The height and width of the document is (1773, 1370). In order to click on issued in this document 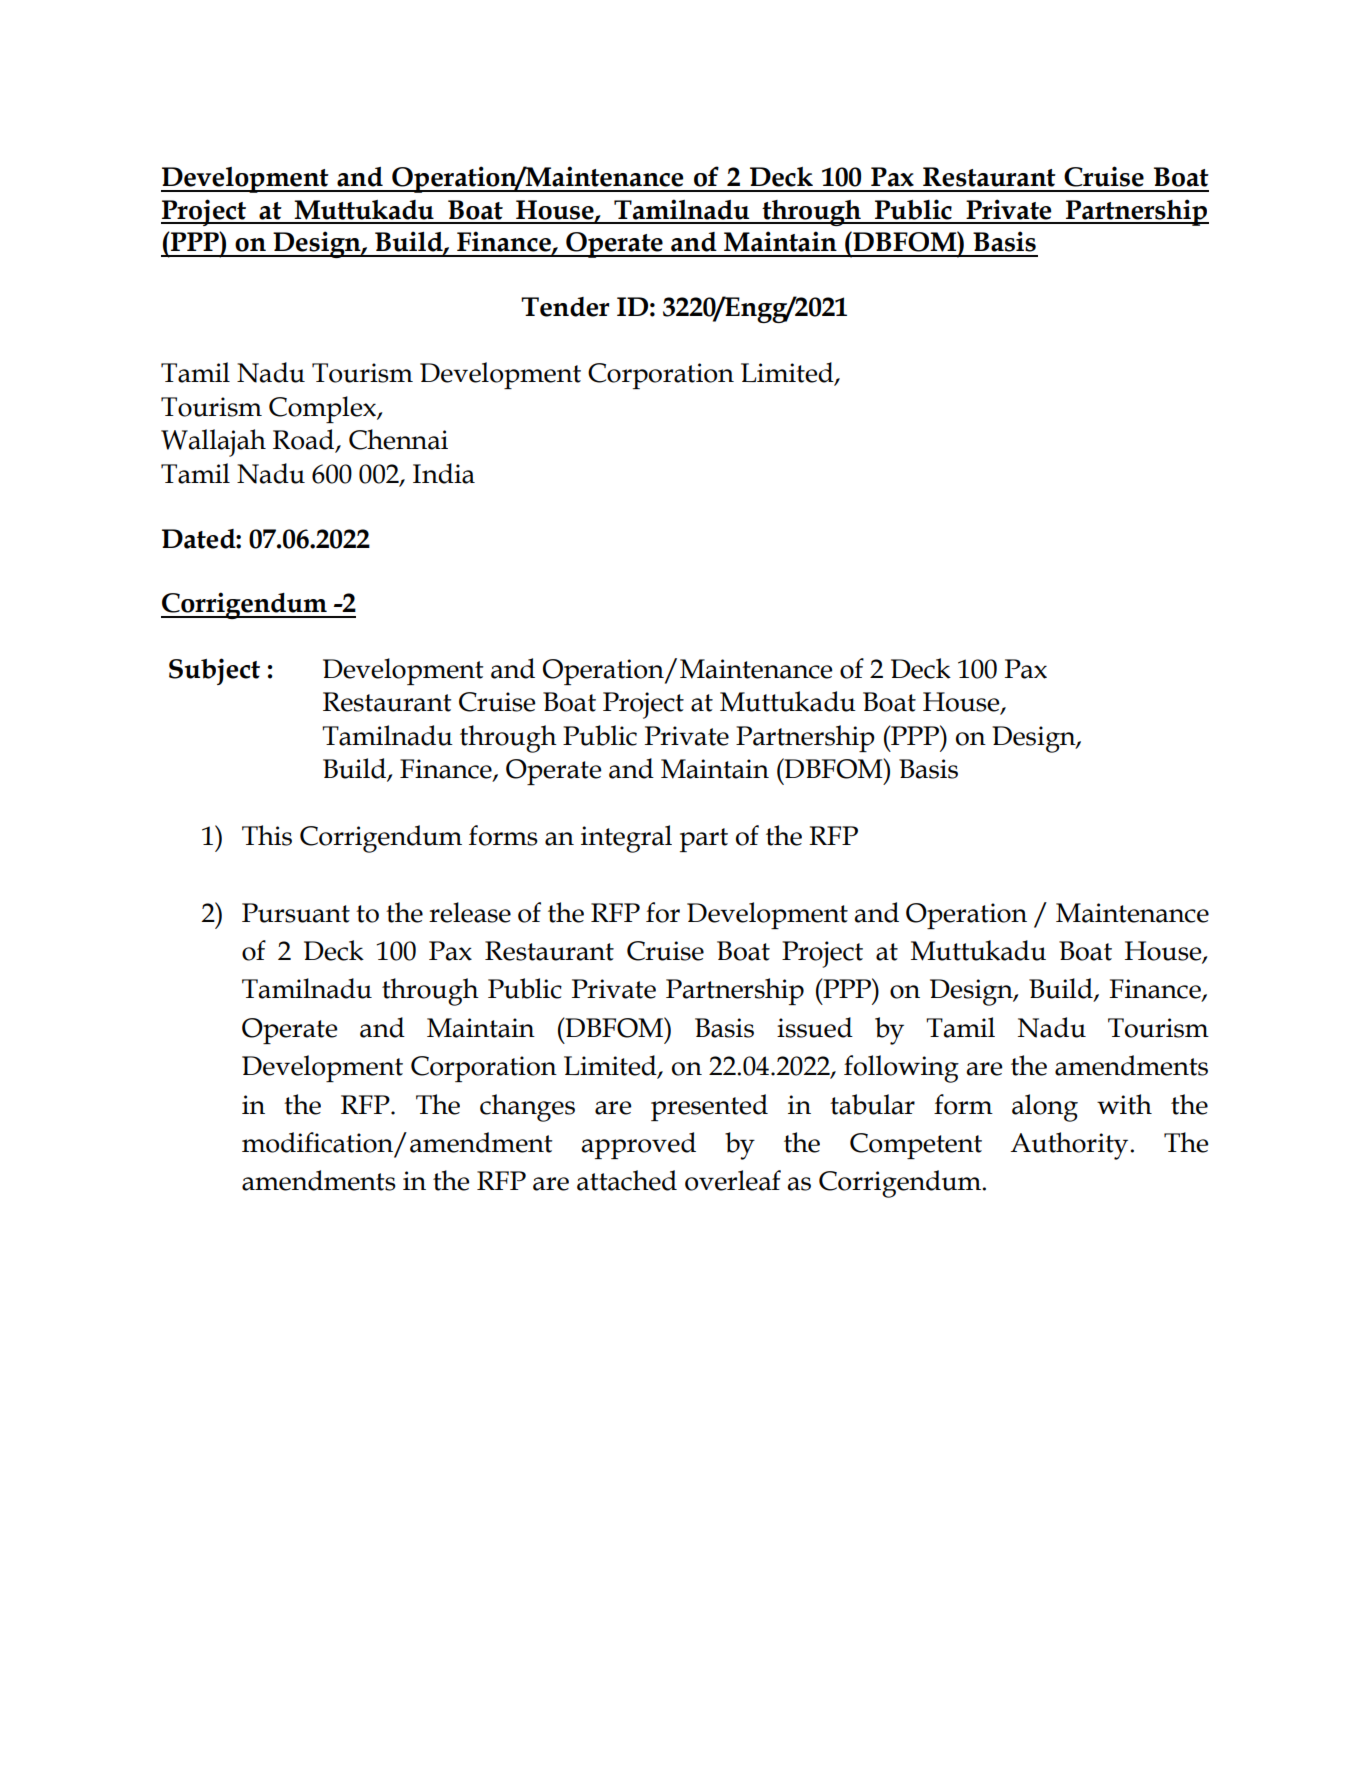, I will do `click(815, 1027)`.
